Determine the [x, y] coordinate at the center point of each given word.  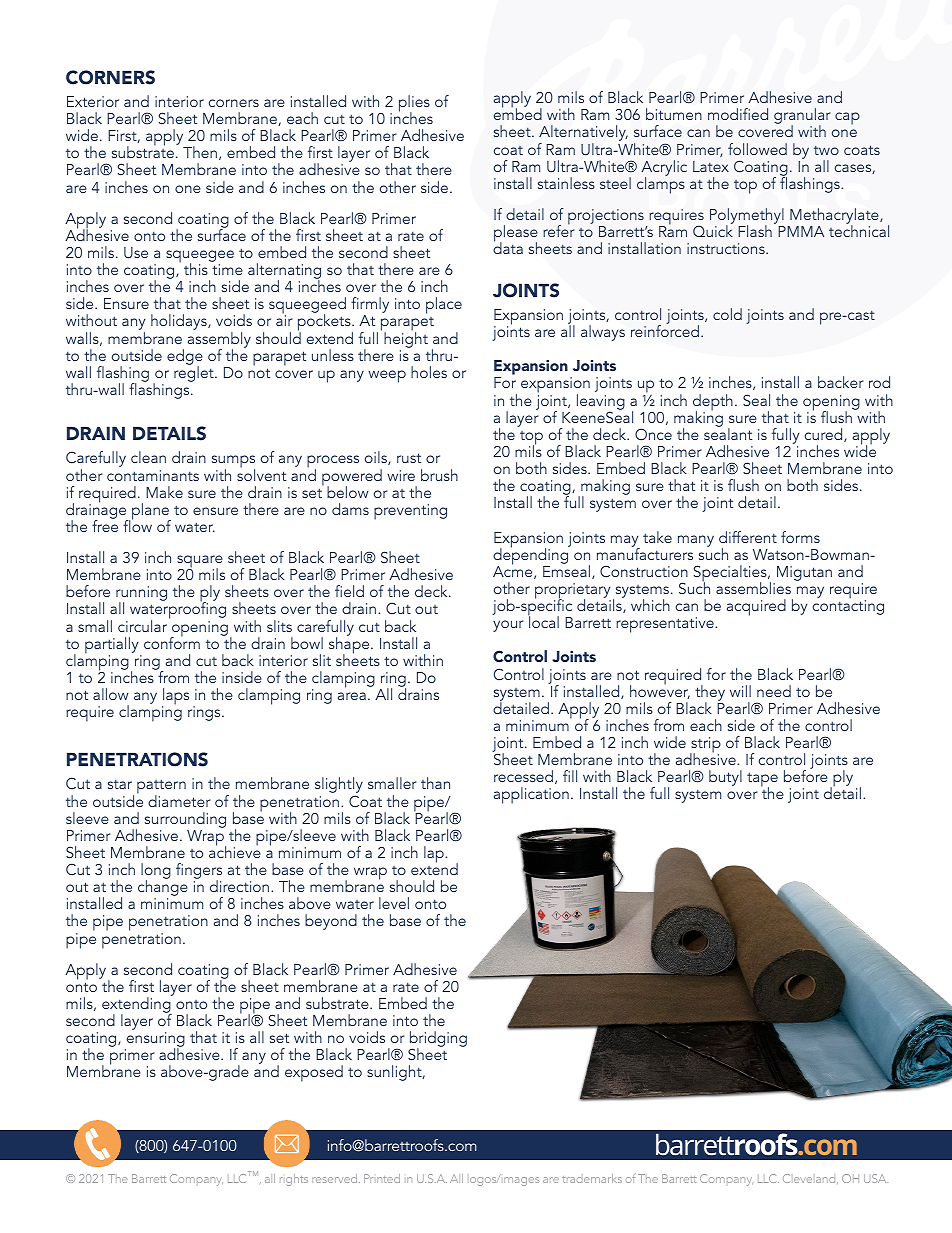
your [508, 626]
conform [172, 642]
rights [294, 1180]
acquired [756, 607]
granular [802, 117]
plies [414, 104]
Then [200, 152]
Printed [382, 1178]
